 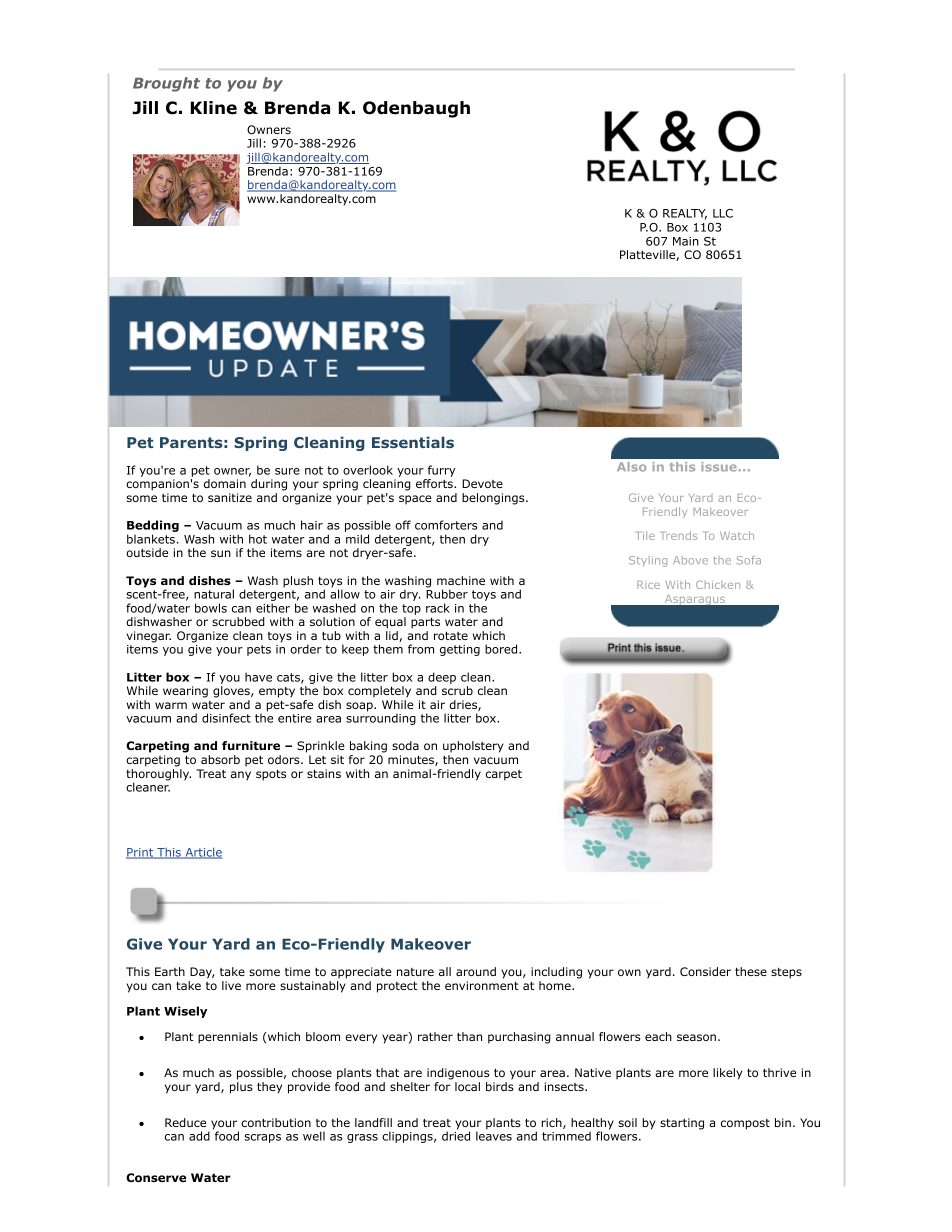 I want to click on Kline, so click(x=214, y=108).
